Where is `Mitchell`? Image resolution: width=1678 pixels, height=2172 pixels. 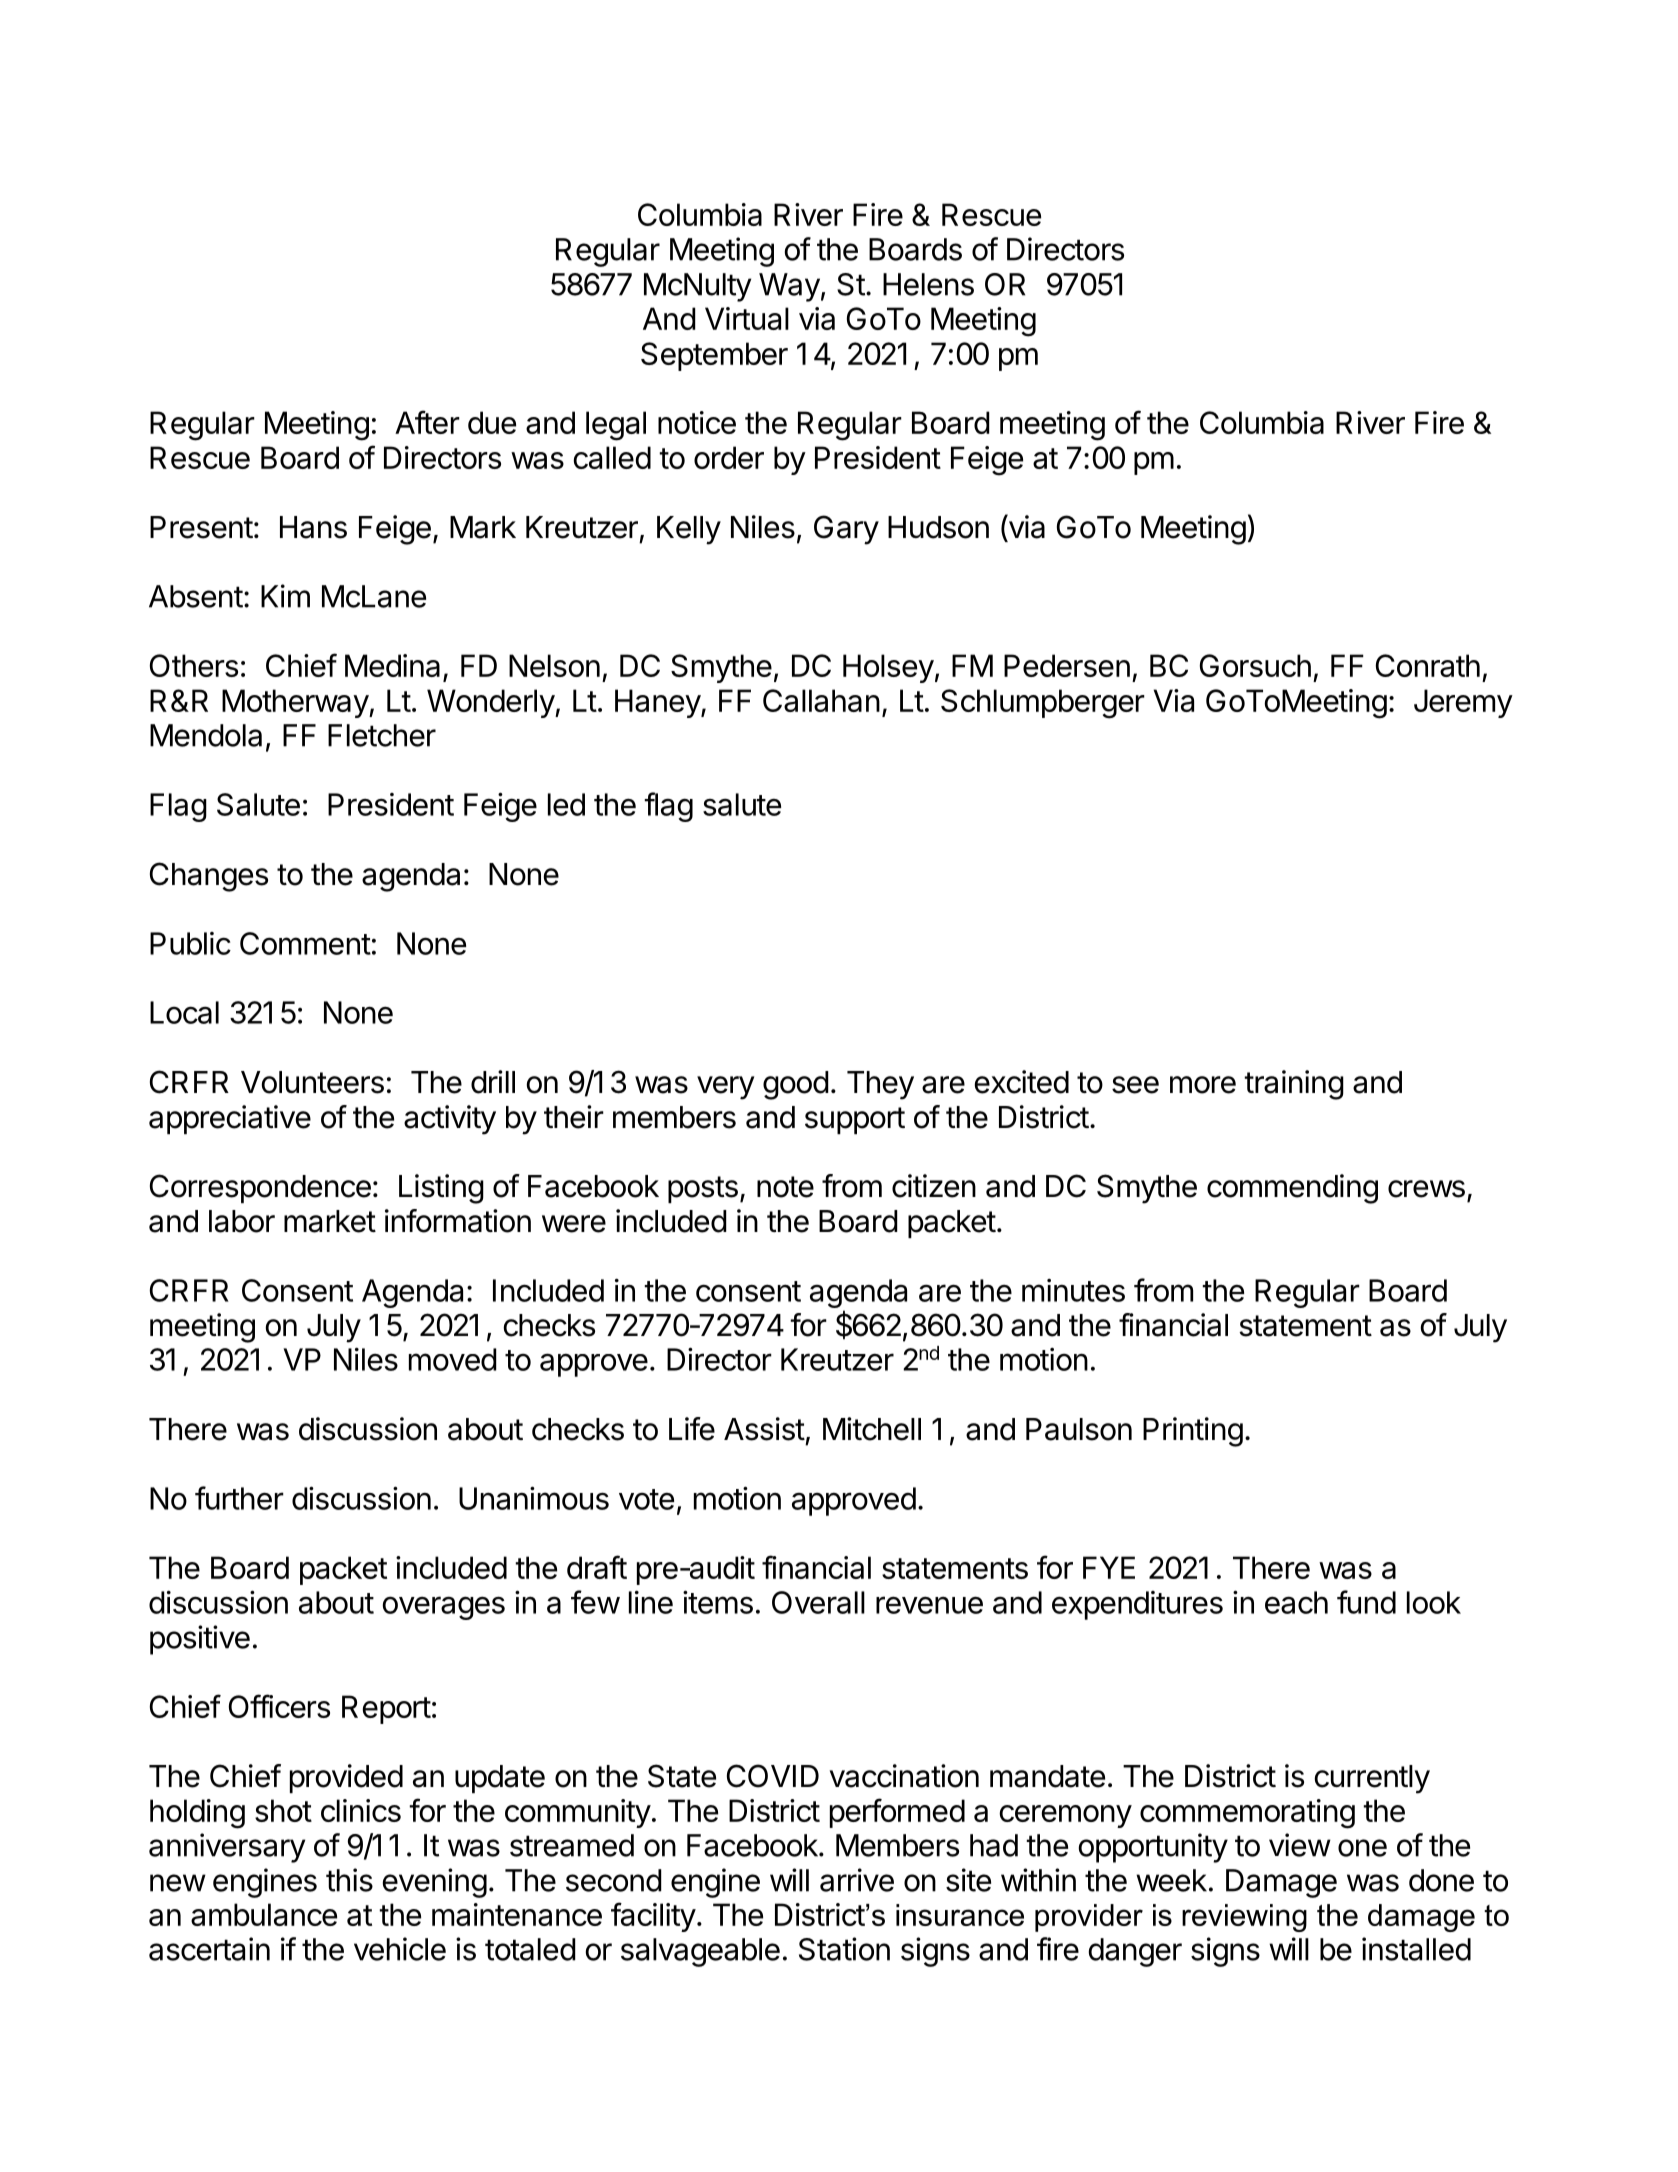
Mitchell is located at coordinates (872, 1429).
